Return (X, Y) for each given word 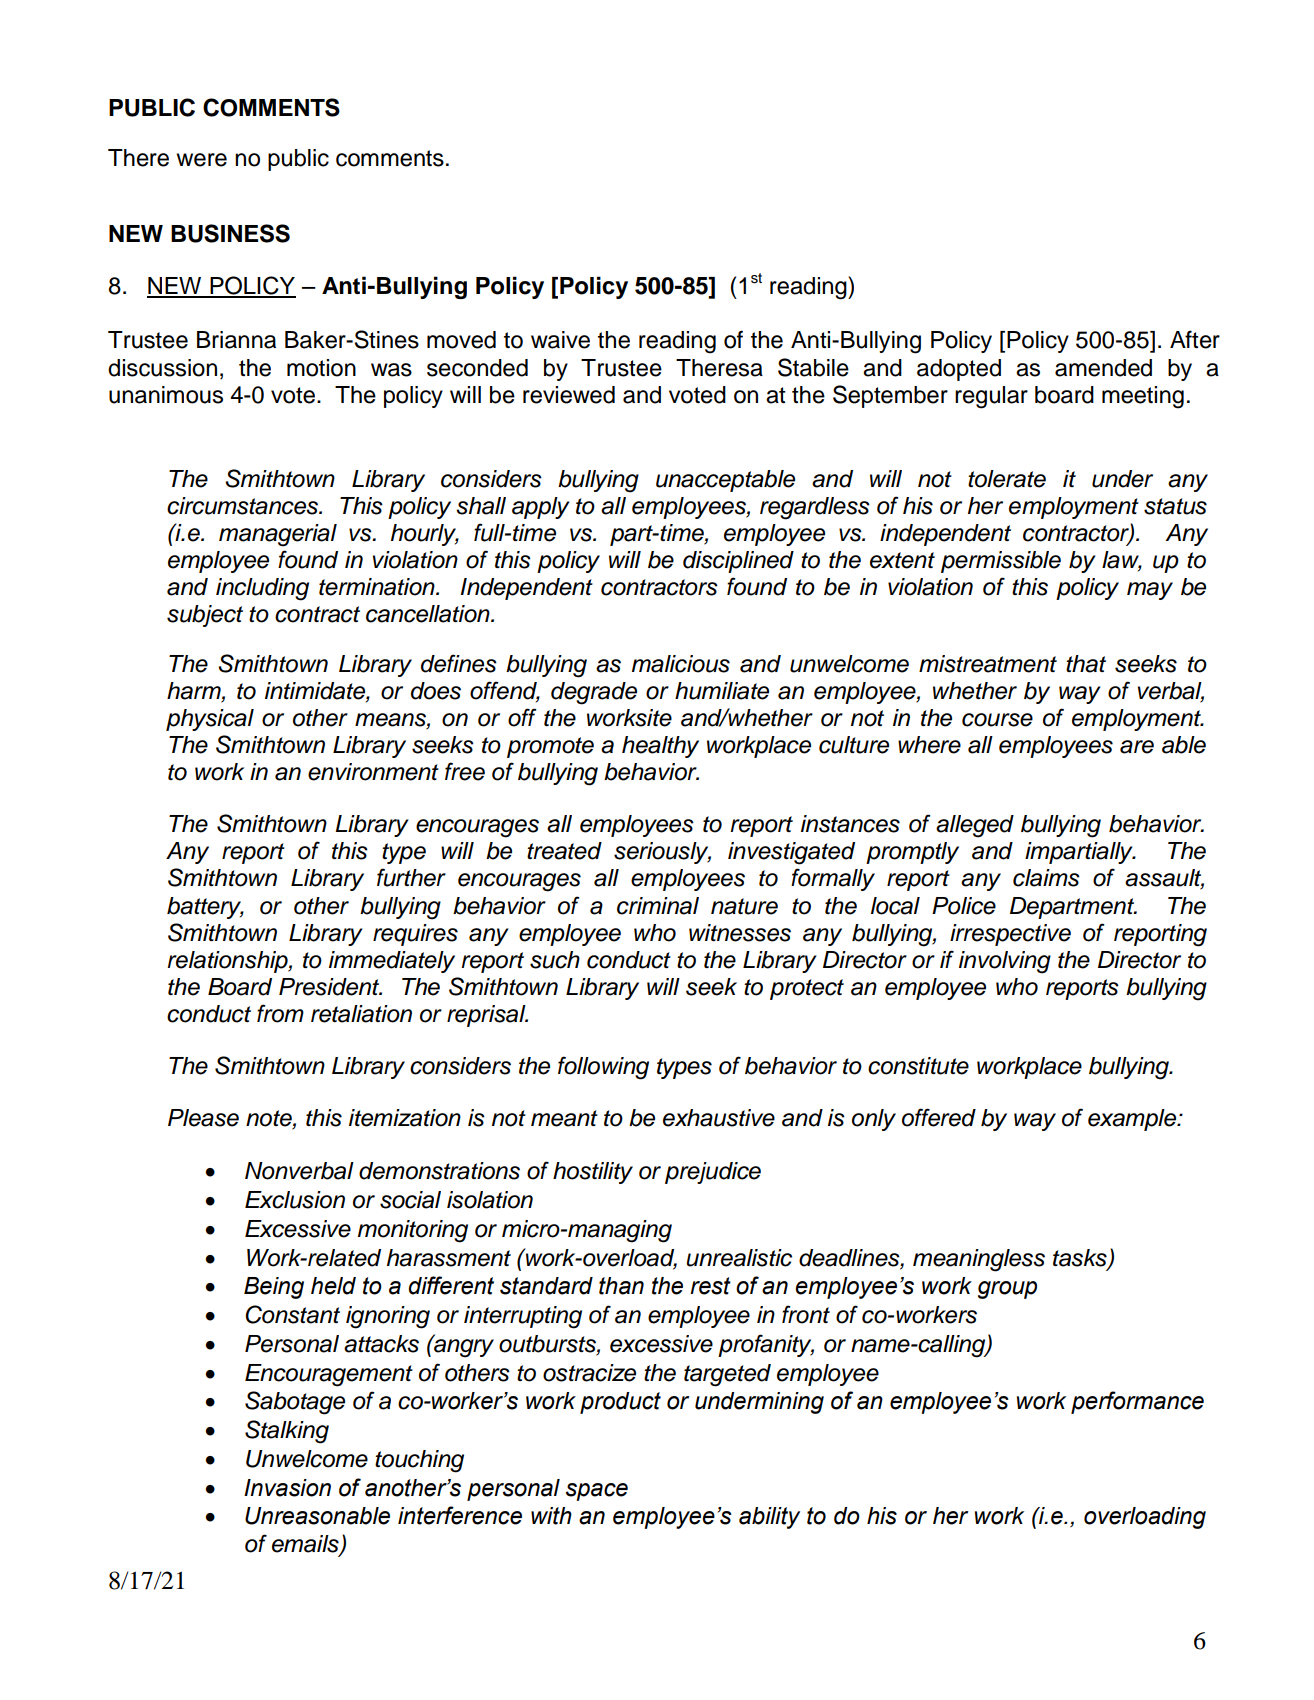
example (1133, 1120)
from (280, 1013)
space (597, 1492)
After (1195, 339)
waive (560, 340)
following (603, 1068)
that (1086, 664)
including (262, 589)
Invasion (287, 1488)
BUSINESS (230, 233)
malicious (681, 664)
